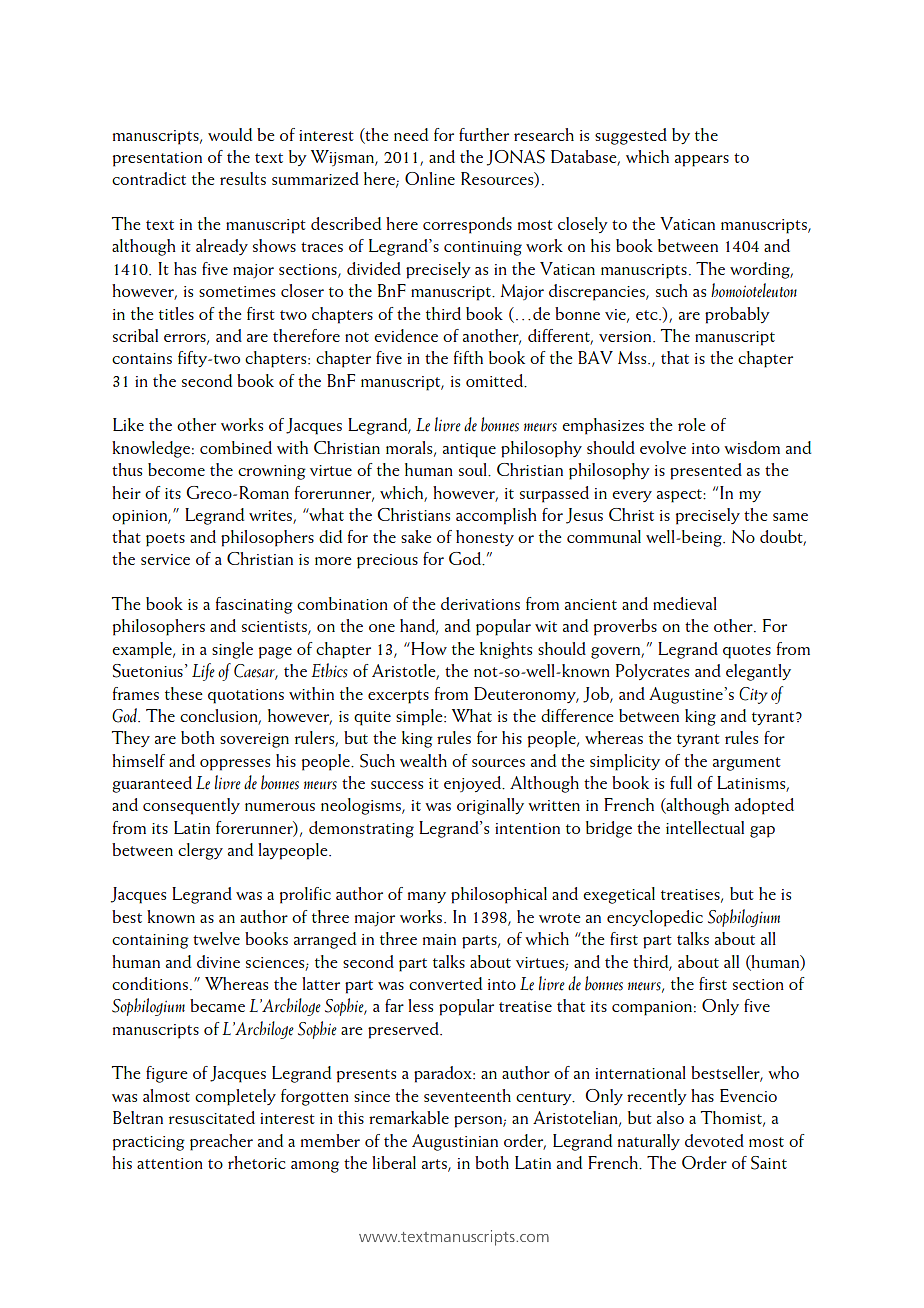 This document has width=924, height=1308. What do you see at coordinates (702, 161) in the document?
I see `appears` at bounding box center [702, 161].
